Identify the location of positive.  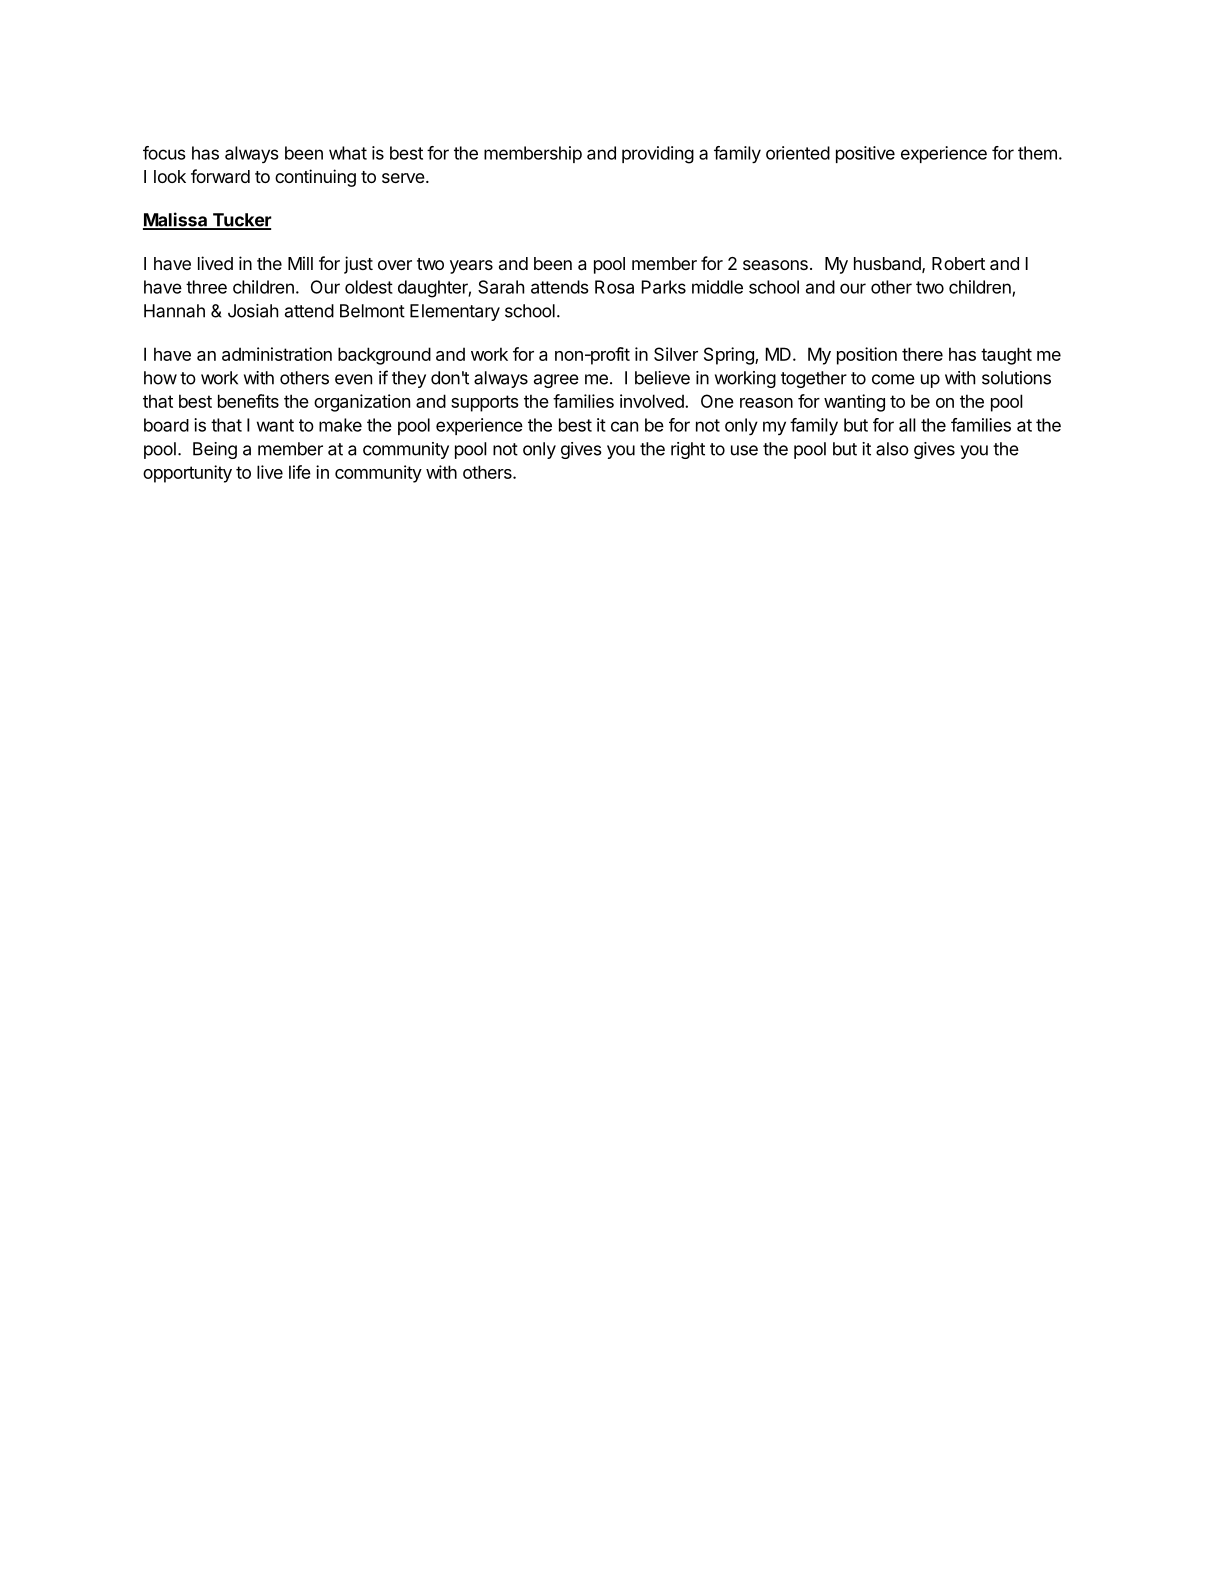
(865, 154).
